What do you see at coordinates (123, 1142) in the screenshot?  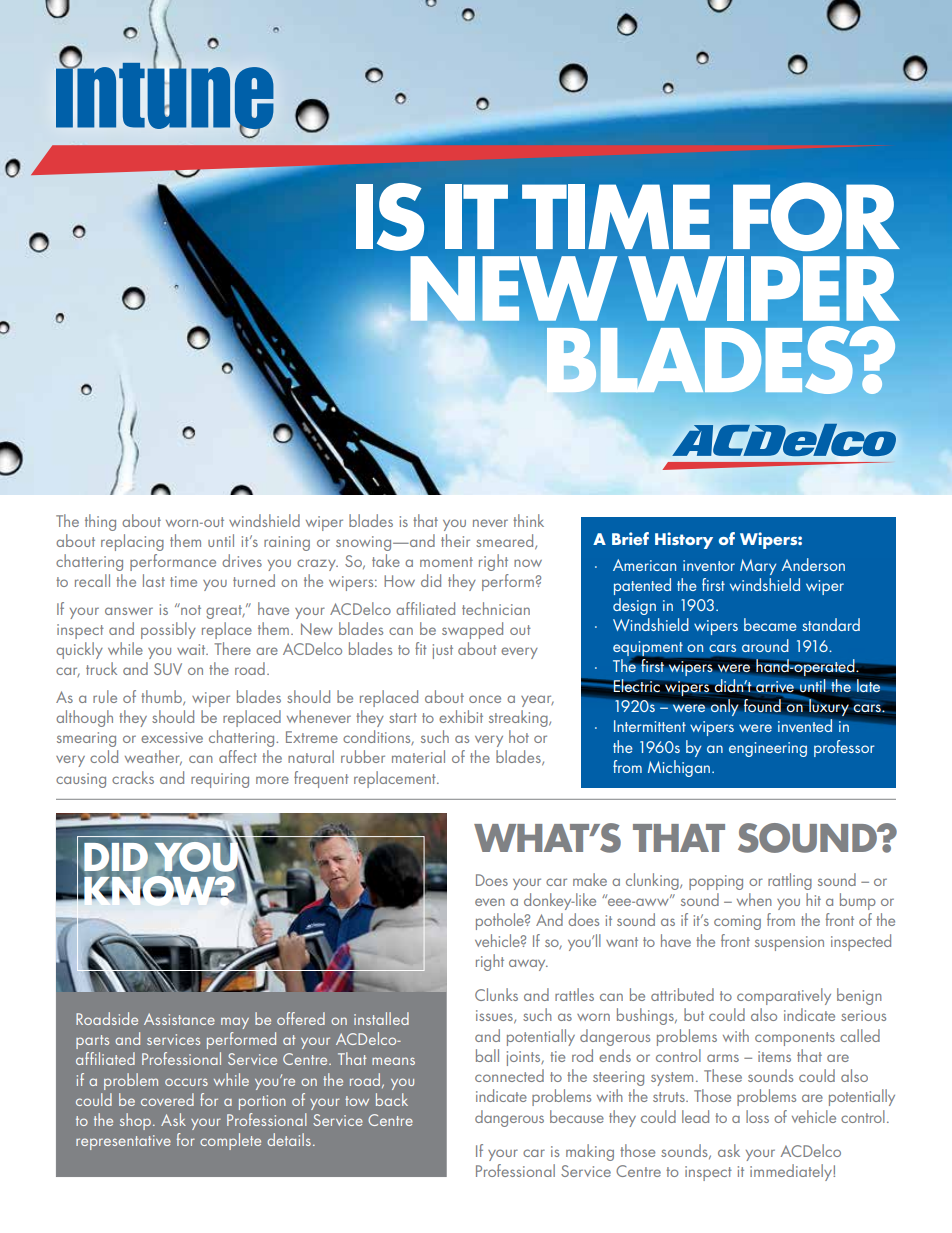 I see `representative` at bounding box center [123, 1142].
